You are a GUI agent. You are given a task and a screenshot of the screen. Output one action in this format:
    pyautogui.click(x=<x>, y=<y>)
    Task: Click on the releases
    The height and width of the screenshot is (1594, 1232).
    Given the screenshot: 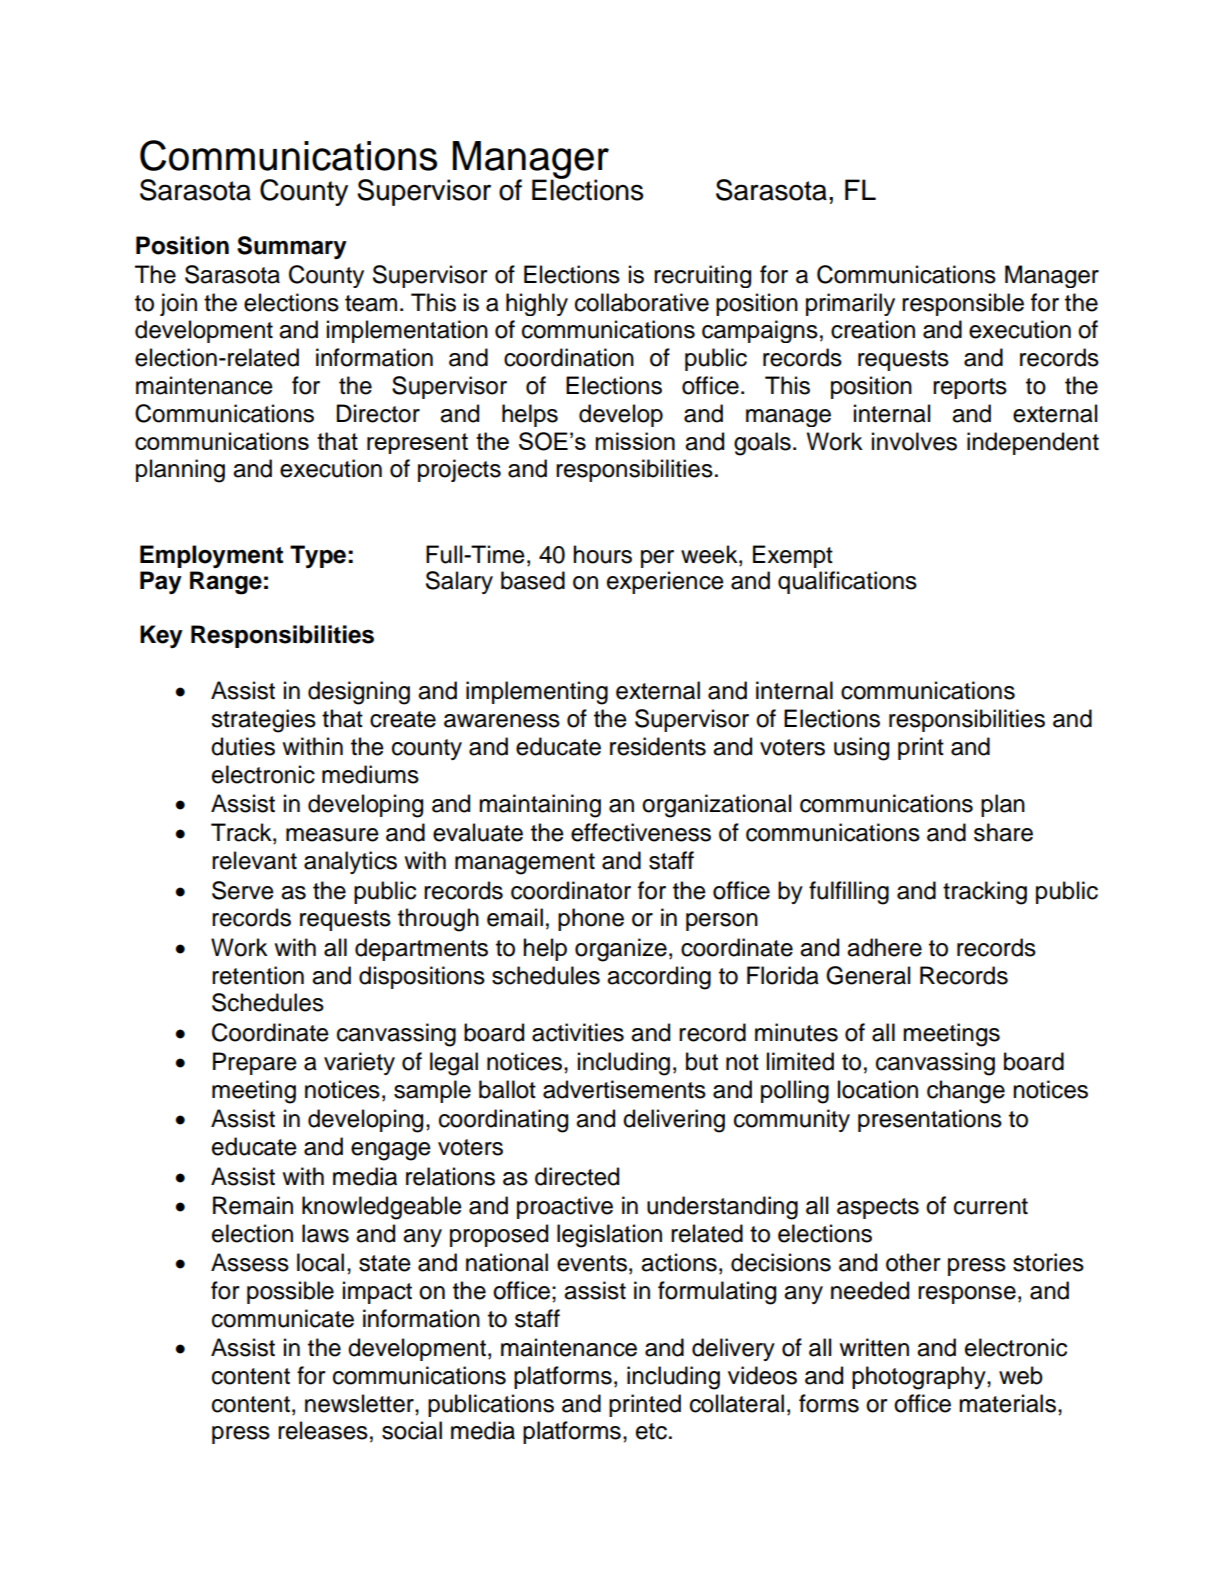 What is the action you would take?
    pyautogui.click(x=323, y=1430)
